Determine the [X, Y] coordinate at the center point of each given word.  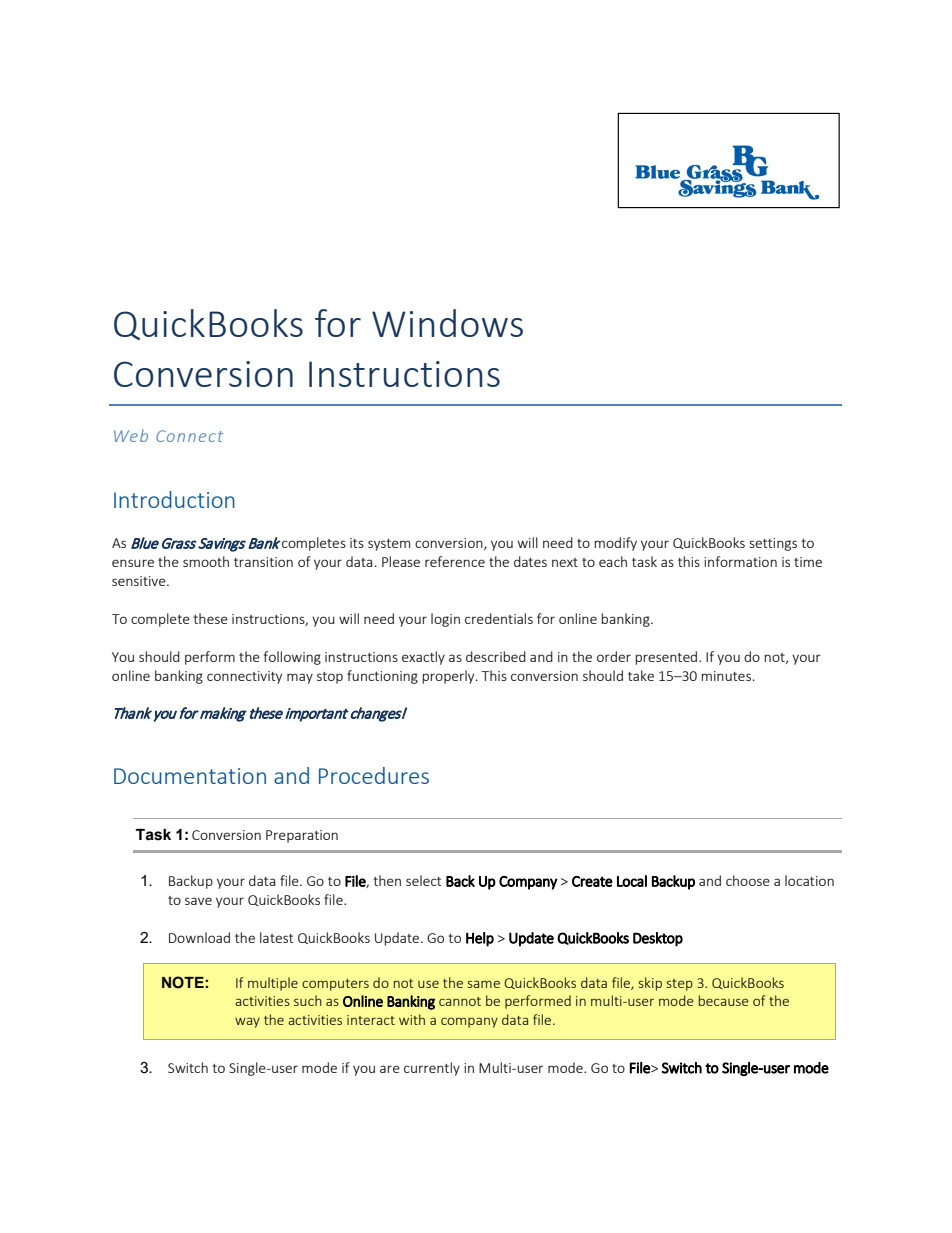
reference [455, 561]
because [724, 1000]
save [198, 901]
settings [773, 544]
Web [131, 435]
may [300, 678]
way [247, 1022]
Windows [447, 323]
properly [449, 677]
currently [432, 1069]
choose [748, 880]
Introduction [174, 499]
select [424, 880]
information [740, 561]
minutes [726, 676]
